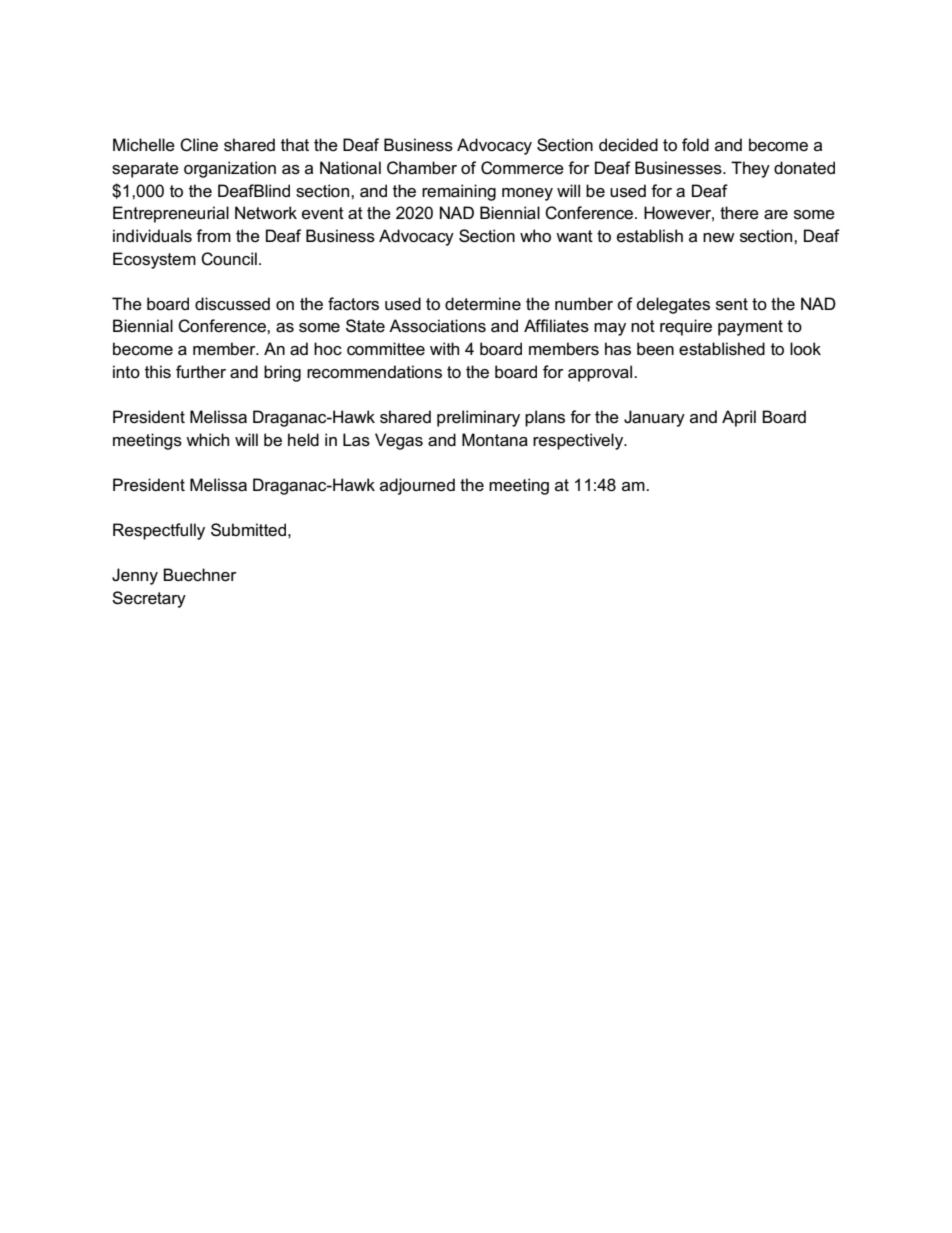 The width and height of the screenshot is (952, 1233). What do you see at coordinates (422, 168) in the screenshot?
I see `Chamber` at bounding box center [422, 168].
